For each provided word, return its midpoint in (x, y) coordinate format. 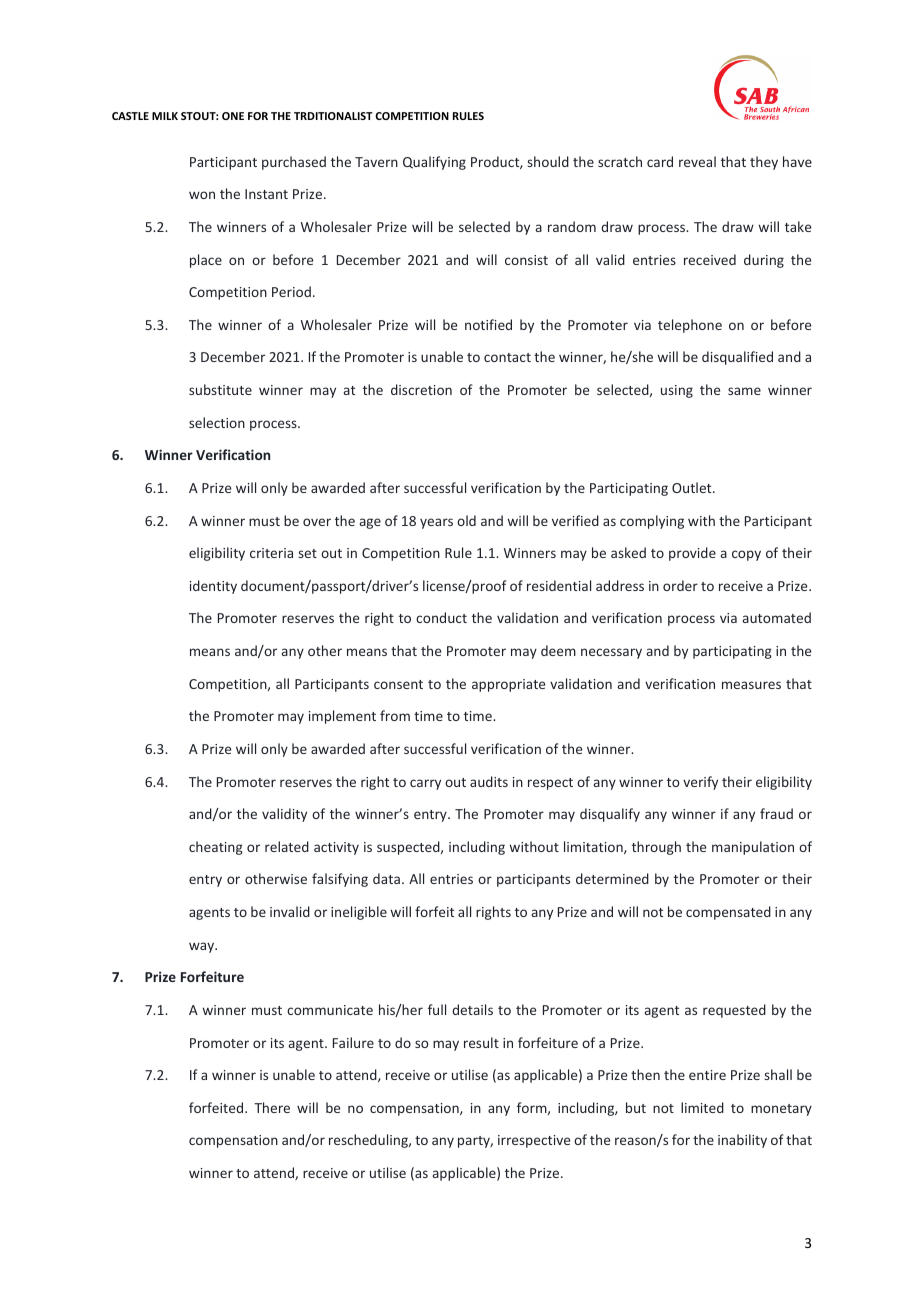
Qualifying (434, 163)
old (466, 520)
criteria (271, 553)
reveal (697, 161)
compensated (728, 913)
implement (342, 717)
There (272, 1107)
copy (746, 555)
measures (751, 685)
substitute (220, 389)
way (203, 947)
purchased (294, 163)
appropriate (508, 685)
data (386, 878)
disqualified (737, 358)
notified (488, 324)
